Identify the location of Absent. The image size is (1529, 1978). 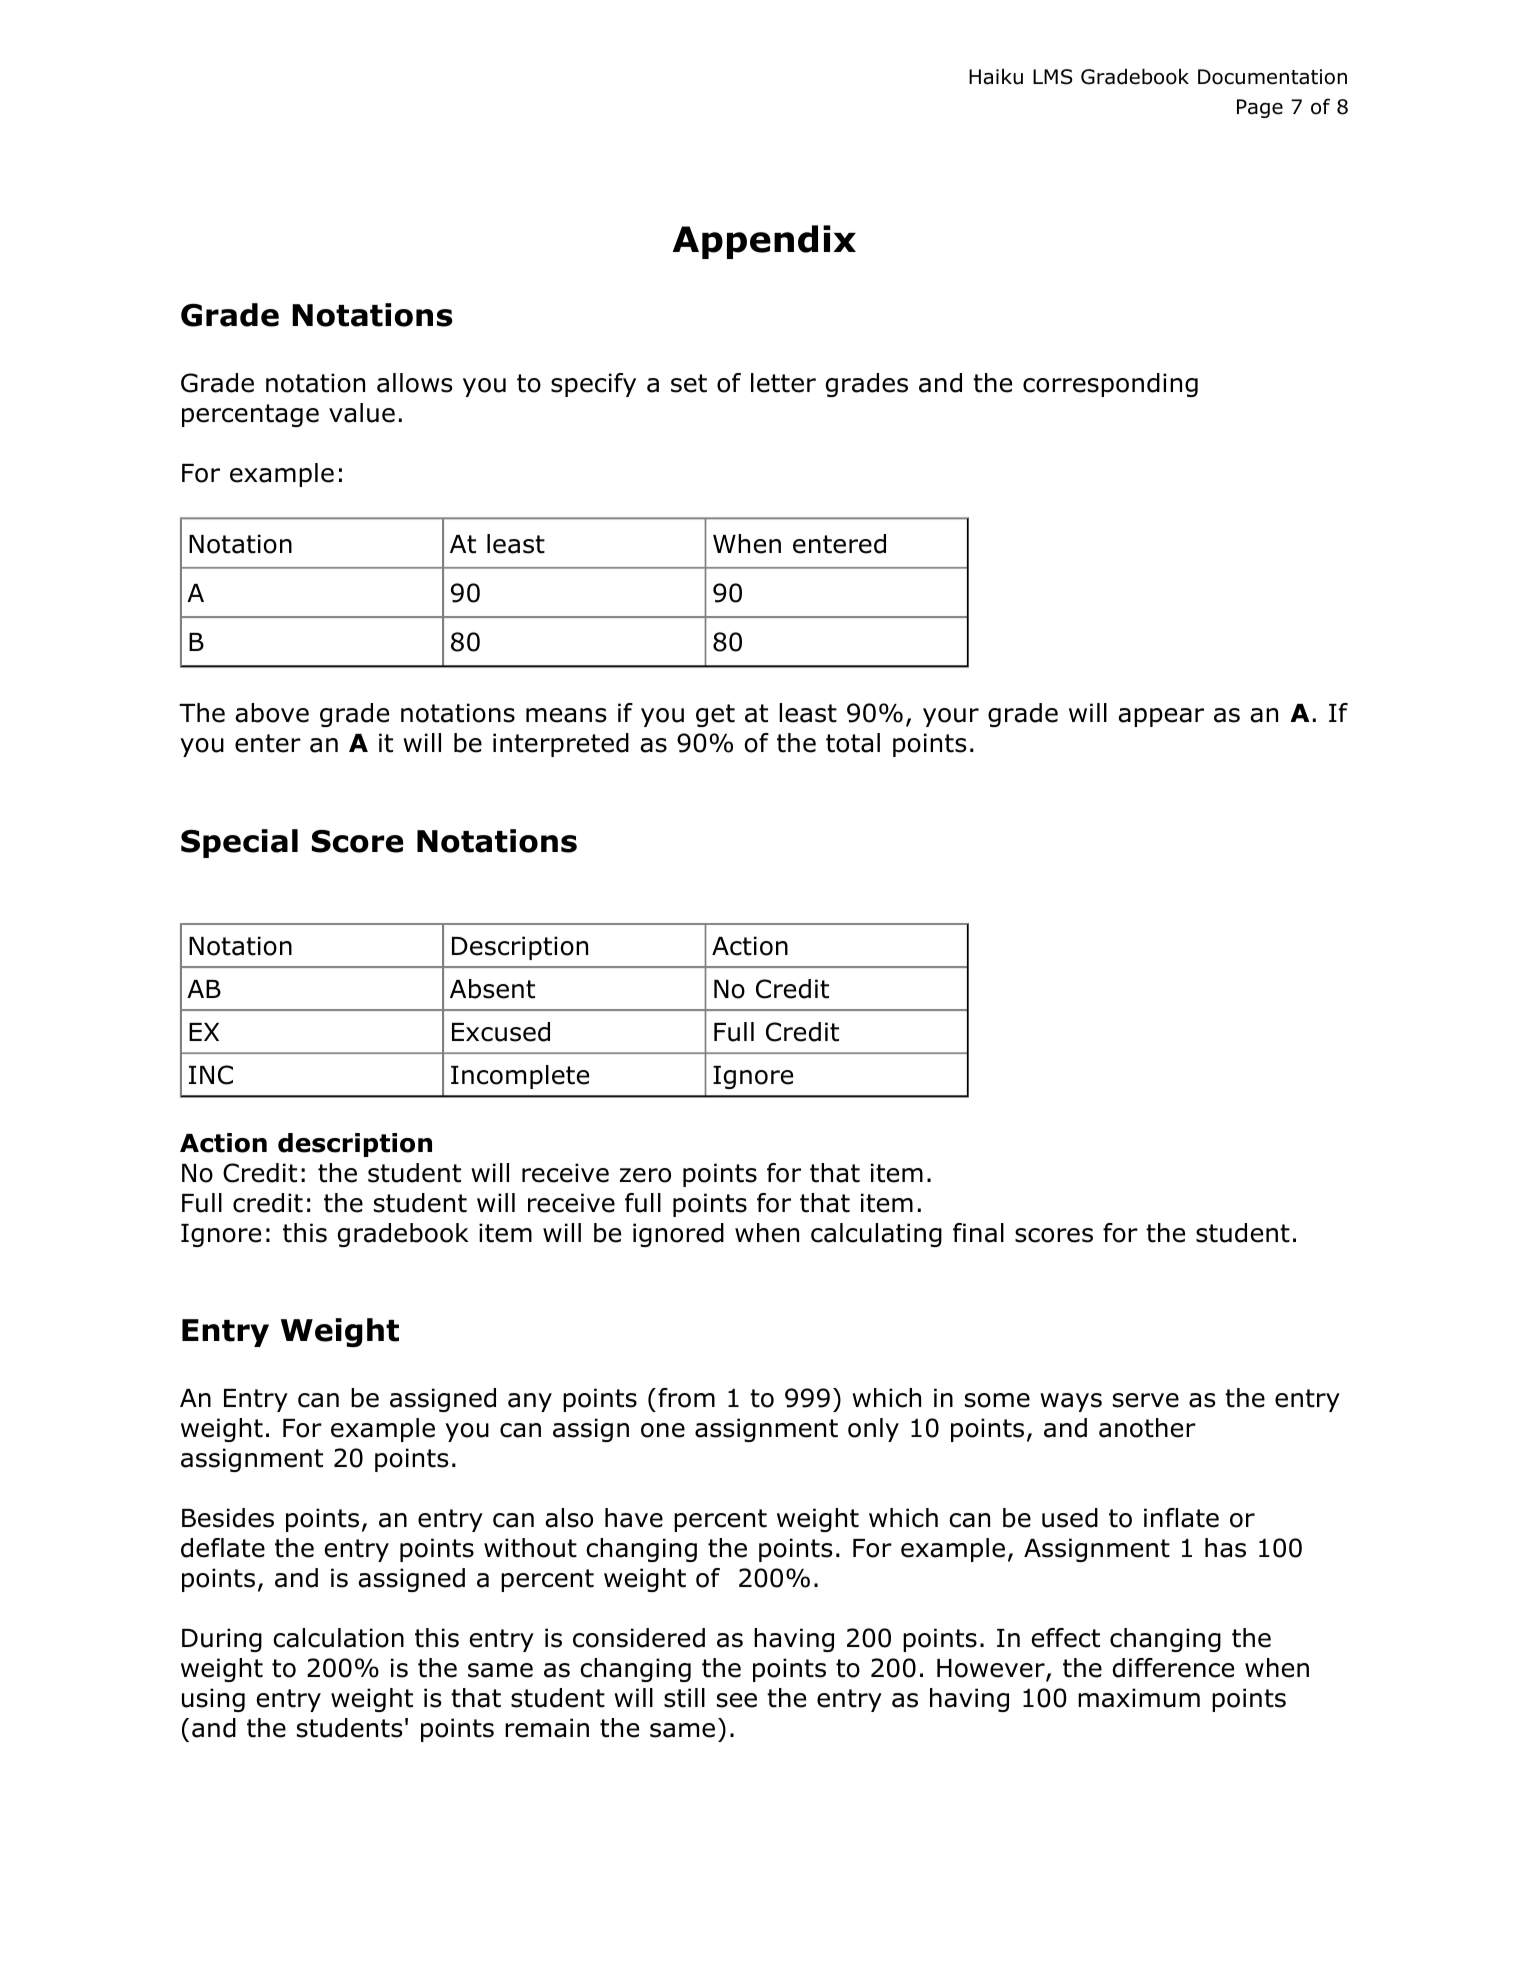
(492, 989).
